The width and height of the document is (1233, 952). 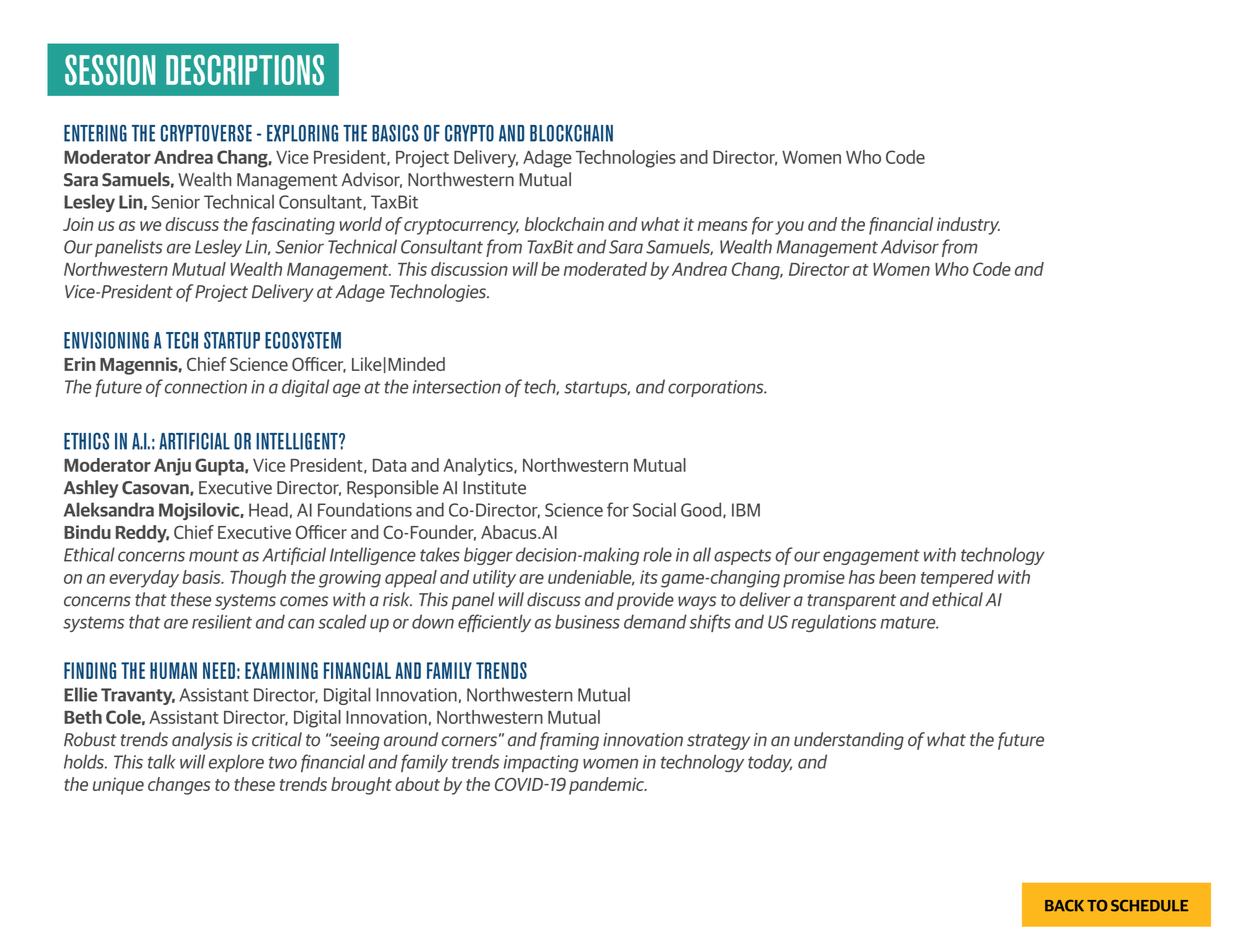 I want to click on industry, so click(x=968, y=226).
